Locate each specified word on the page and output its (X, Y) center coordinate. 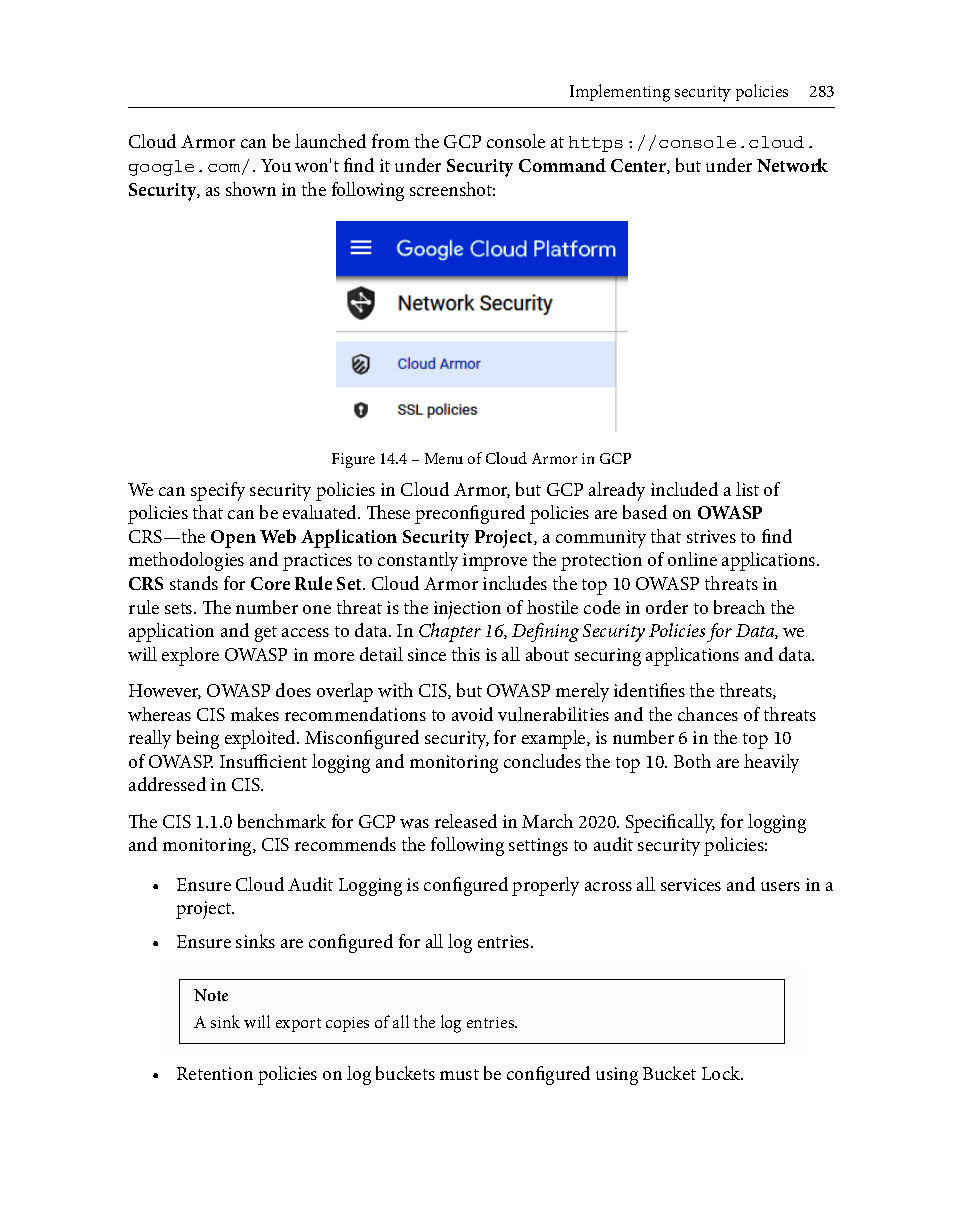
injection (467, 610)
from (391, 141)
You (276, 165)
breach (739, 607)
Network (792, 165)
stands (194, 583)
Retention (215, 1073)
